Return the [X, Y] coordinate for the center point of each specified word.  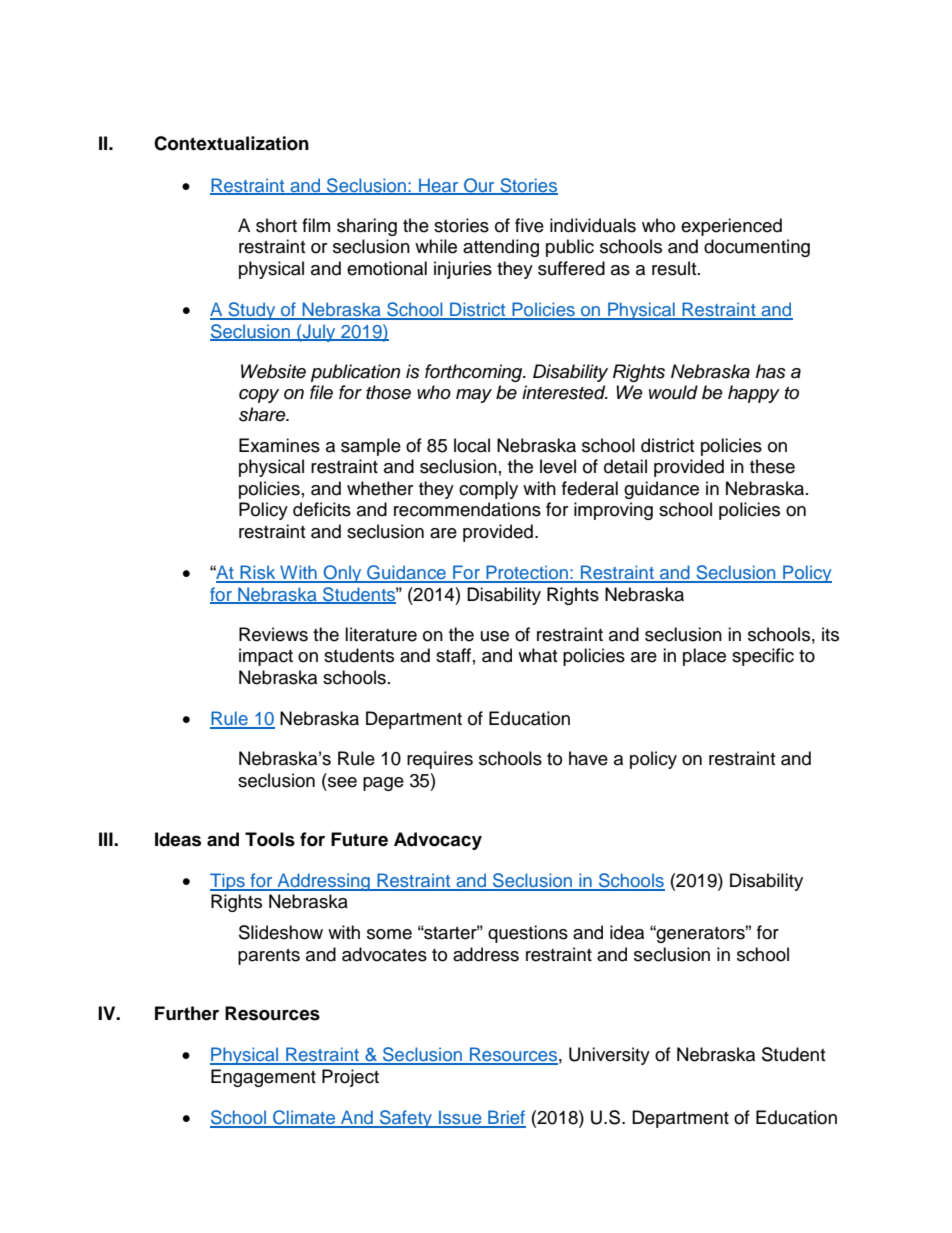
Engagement [263, 1078]
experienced [731, 227]
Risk [258, 573]
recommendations [467, 509]
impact [266, 657]
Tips [228, 882]
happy [754, 394]
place [704, 657]
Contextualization [231, 143]
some [389, 934]
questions [528, 934]
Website [273, 371]
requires [440, 760]
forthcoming [475, 373]
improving [613, 511]
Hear [439, 186]
